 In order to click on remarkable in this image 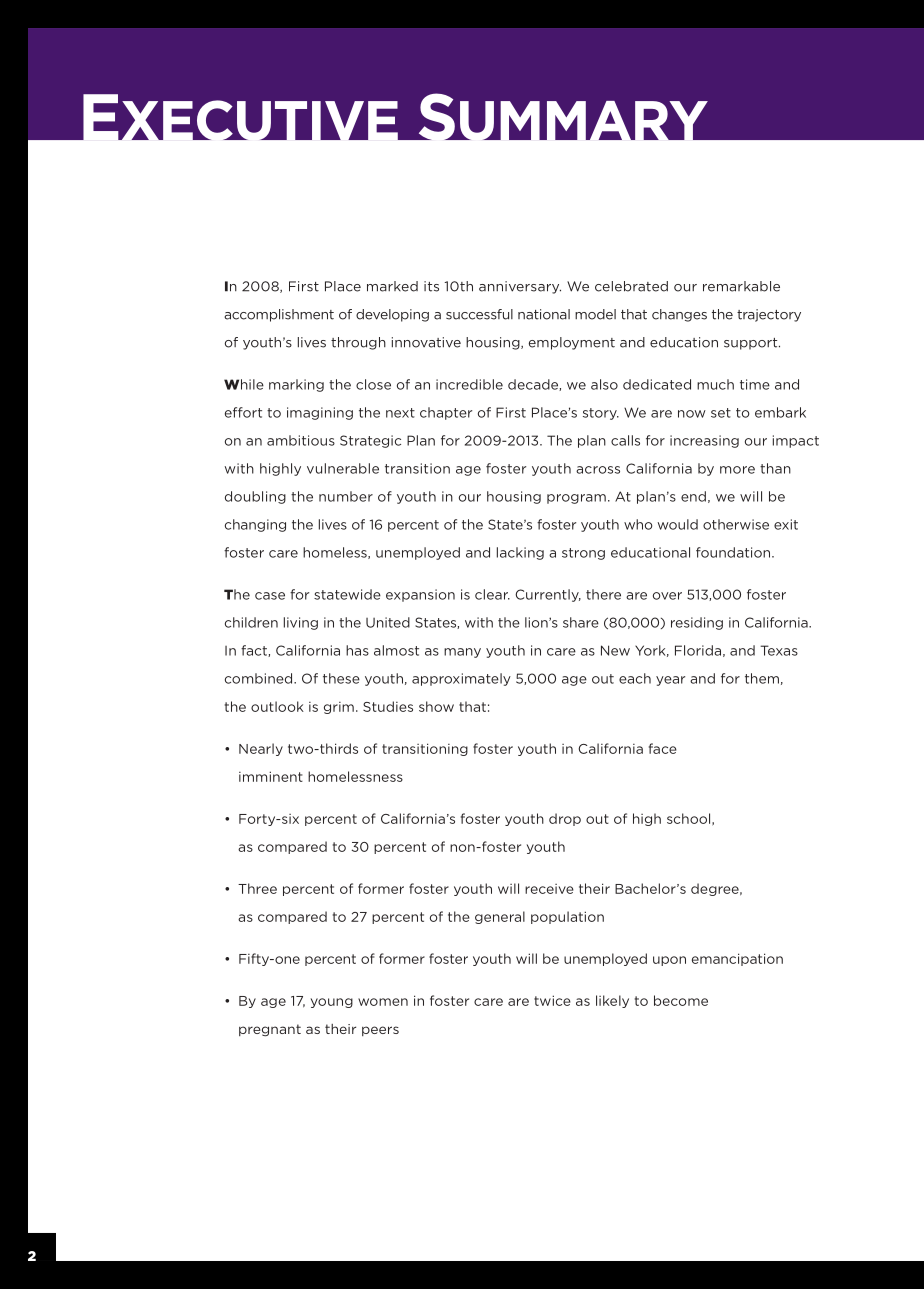, I will do `click(741, 286)`.
